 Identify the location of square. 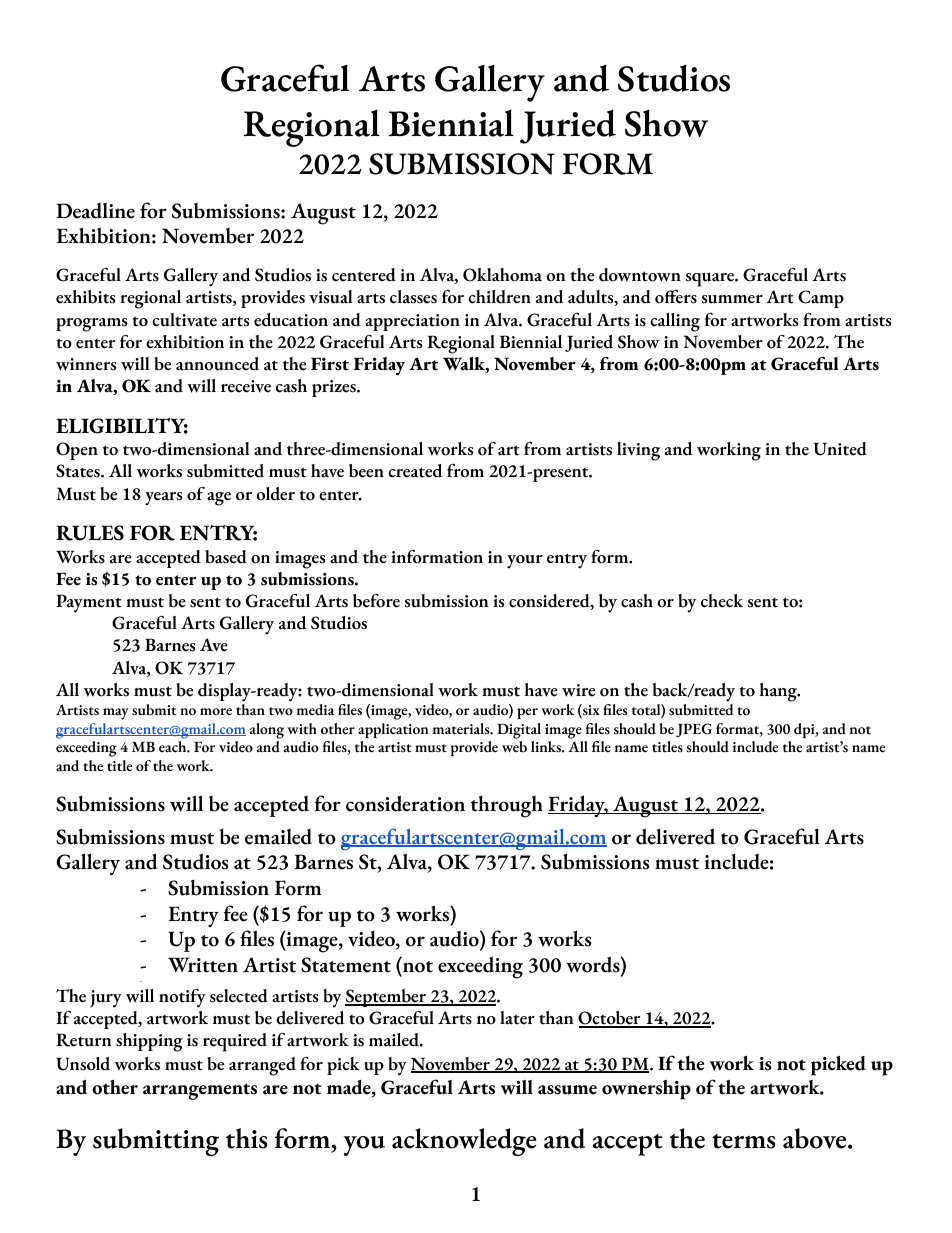
(711, 280).
